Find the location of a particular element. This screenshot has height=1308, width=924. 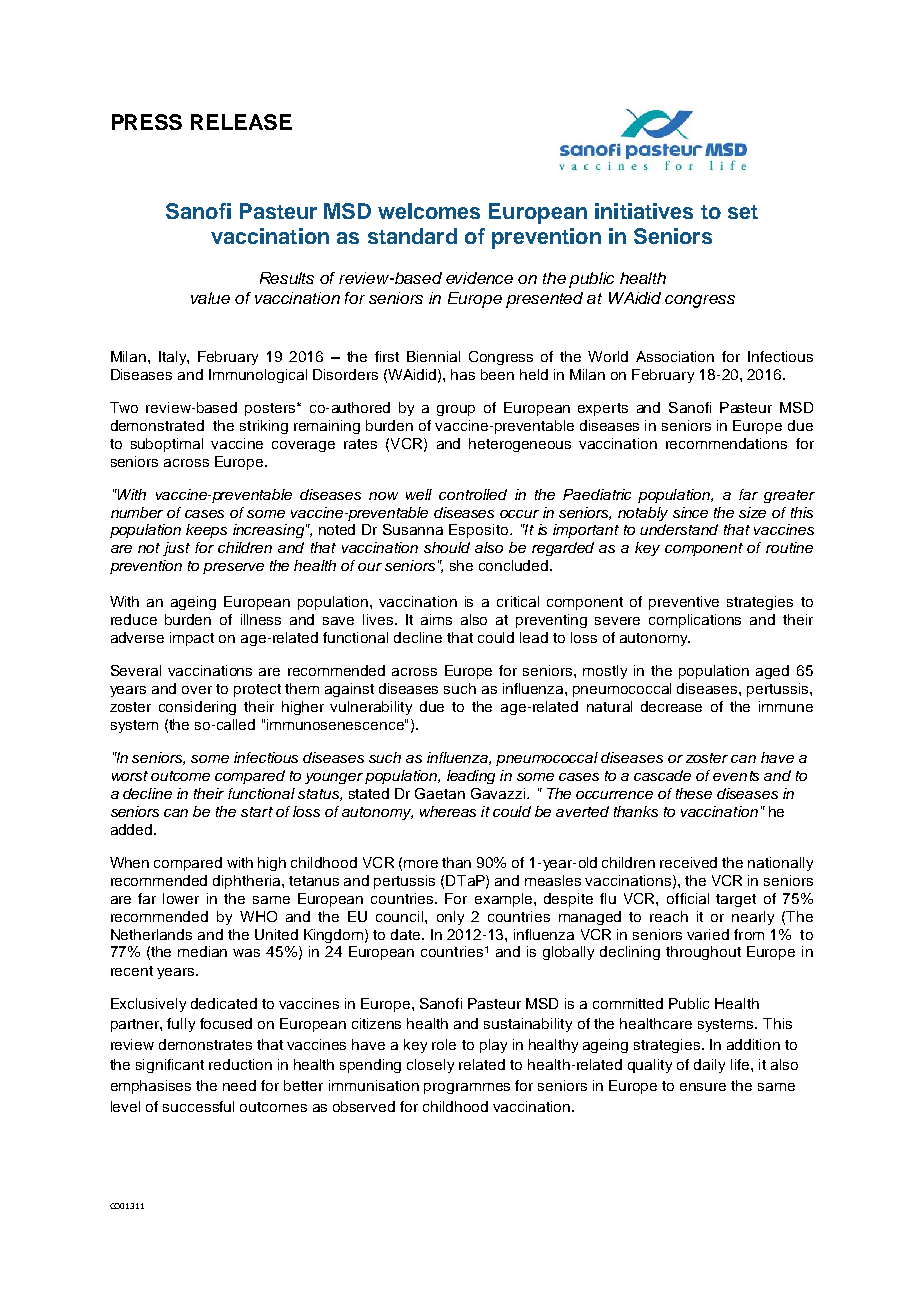

significant is located at coordinates (170, 1066).
